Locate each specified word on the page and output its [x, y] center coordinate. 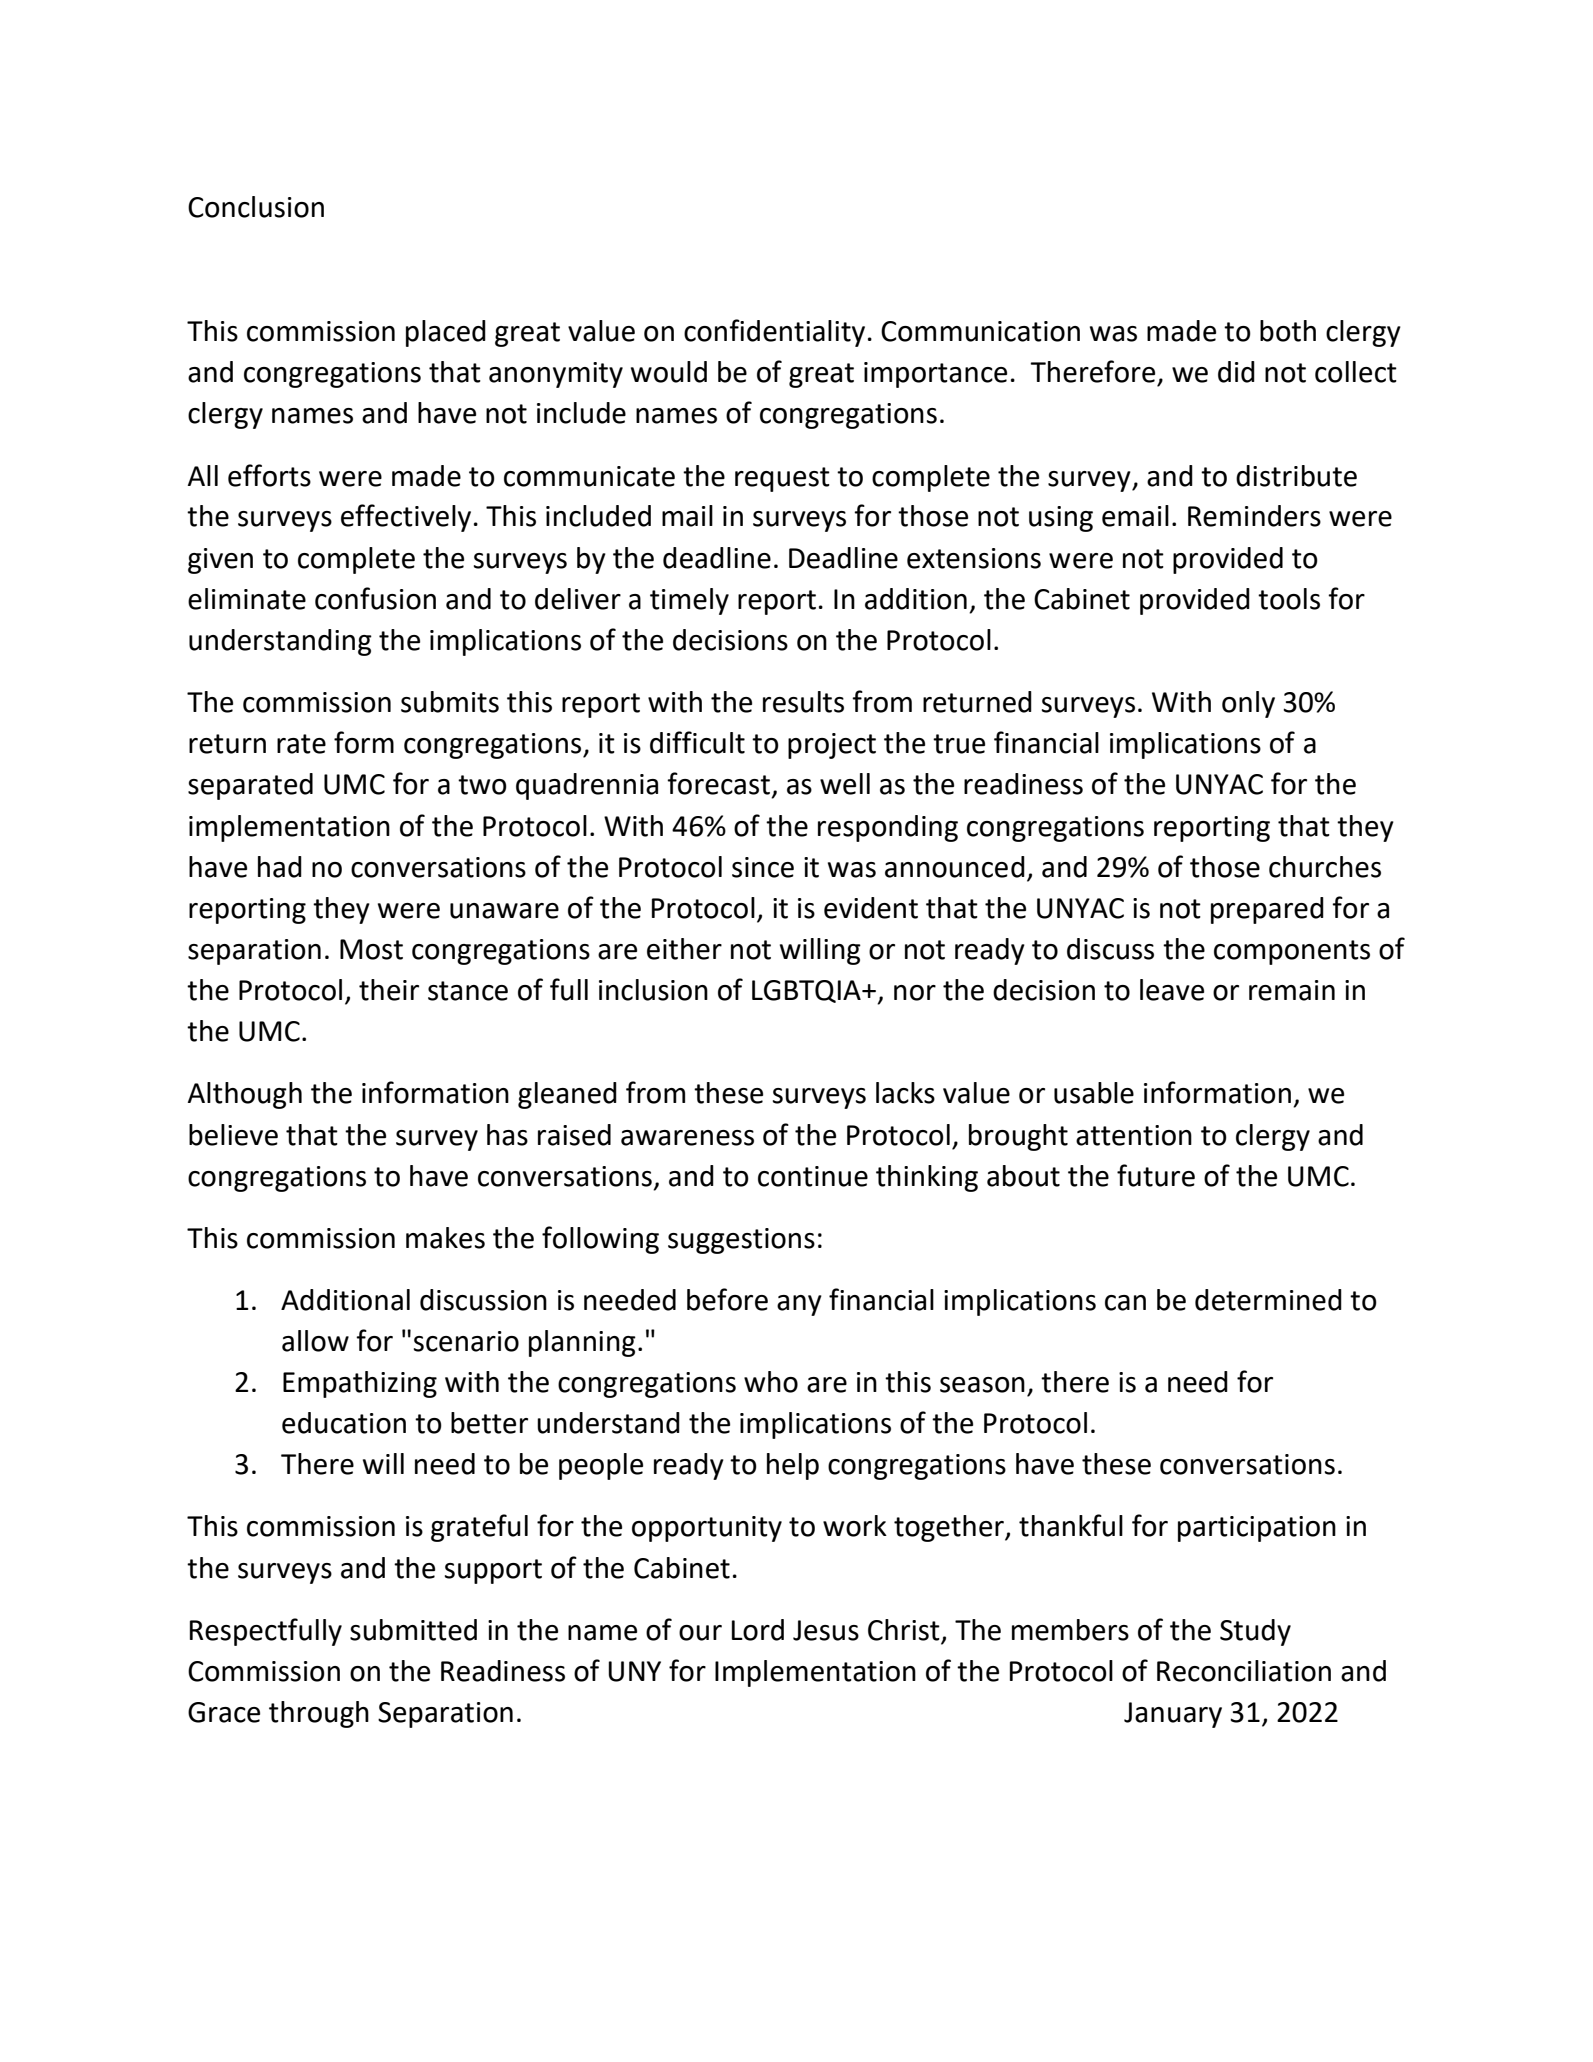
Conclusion [256, 207]
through [319, 1714]
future [1156, 1175]
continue [813, 1176]
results [803, 702]
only [1248, 704]
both [1288, 331]
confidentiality [774, 333]
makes [445, 1238]
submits [450, 702]
